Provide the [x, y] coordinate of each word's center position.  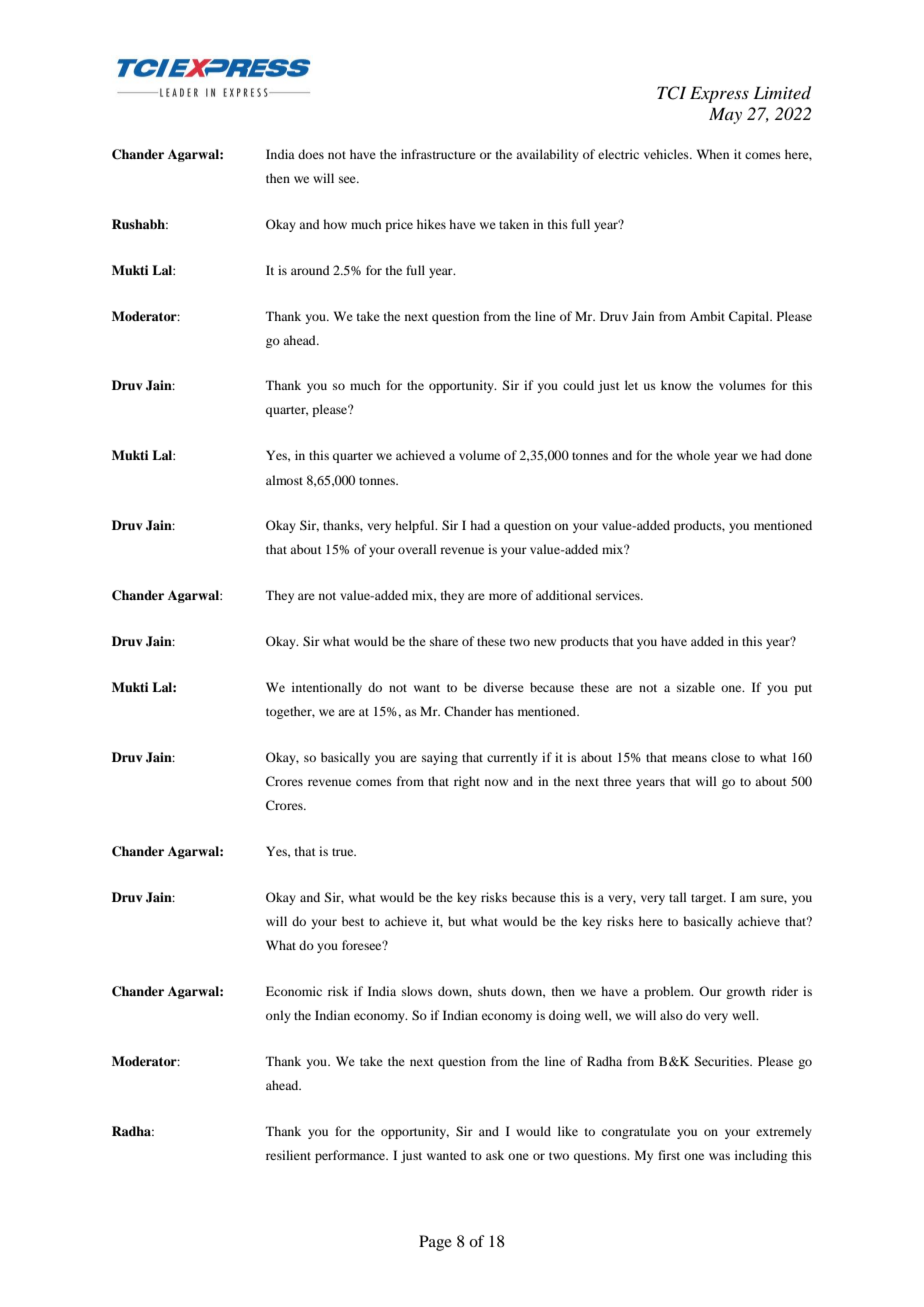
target [708, 899]
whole [693, 455]
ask [495, 1155]
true [344, 852]
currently [512, 758]
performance [351, 1156]
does [311, 154]
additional [564, 595]
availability [547, 155]
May [725, 115]
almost [284, 480]
